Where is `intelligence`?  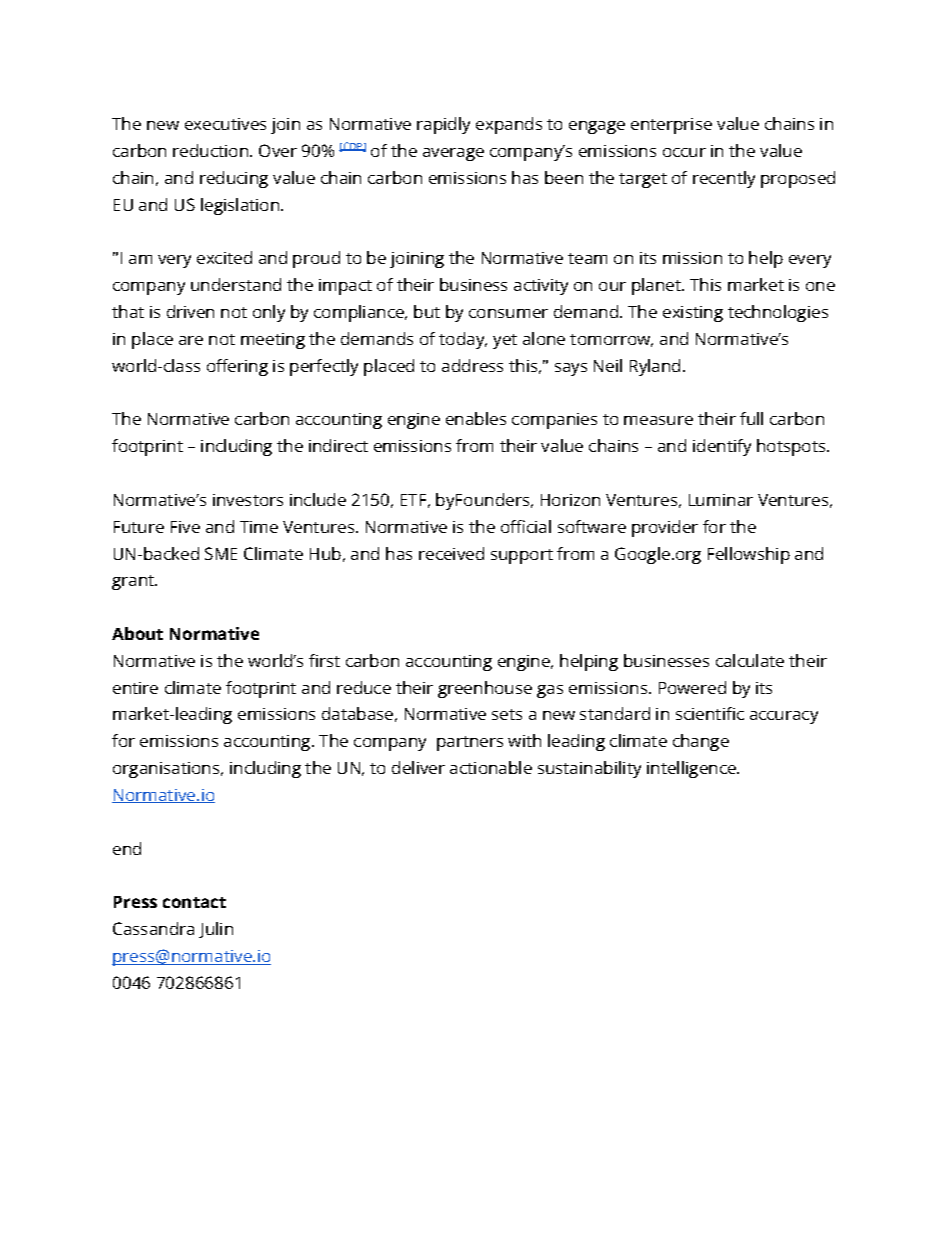 intelligence is located at coordinates (692, 769).
